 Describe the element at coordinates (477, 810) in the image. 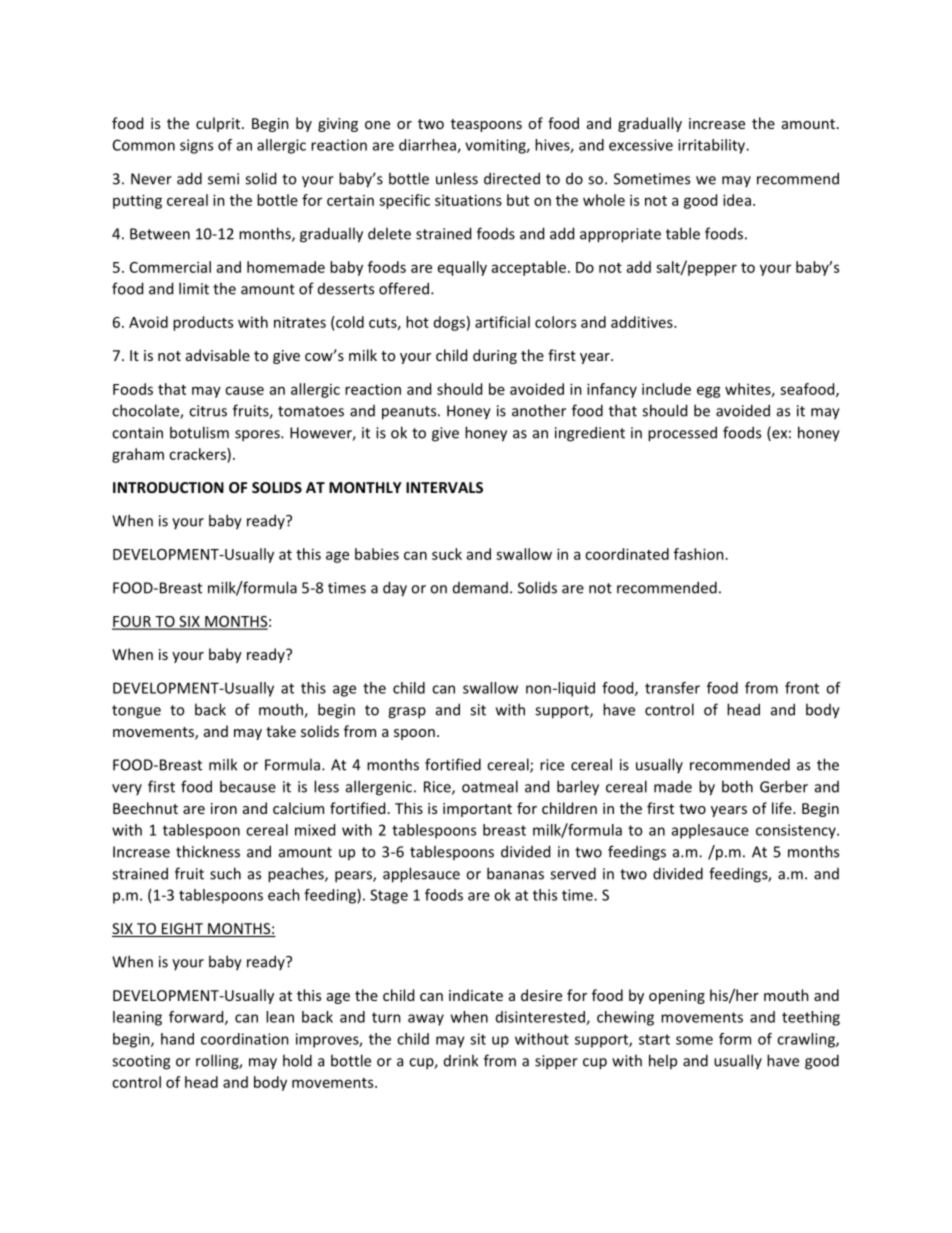

I see `important` at that location.
